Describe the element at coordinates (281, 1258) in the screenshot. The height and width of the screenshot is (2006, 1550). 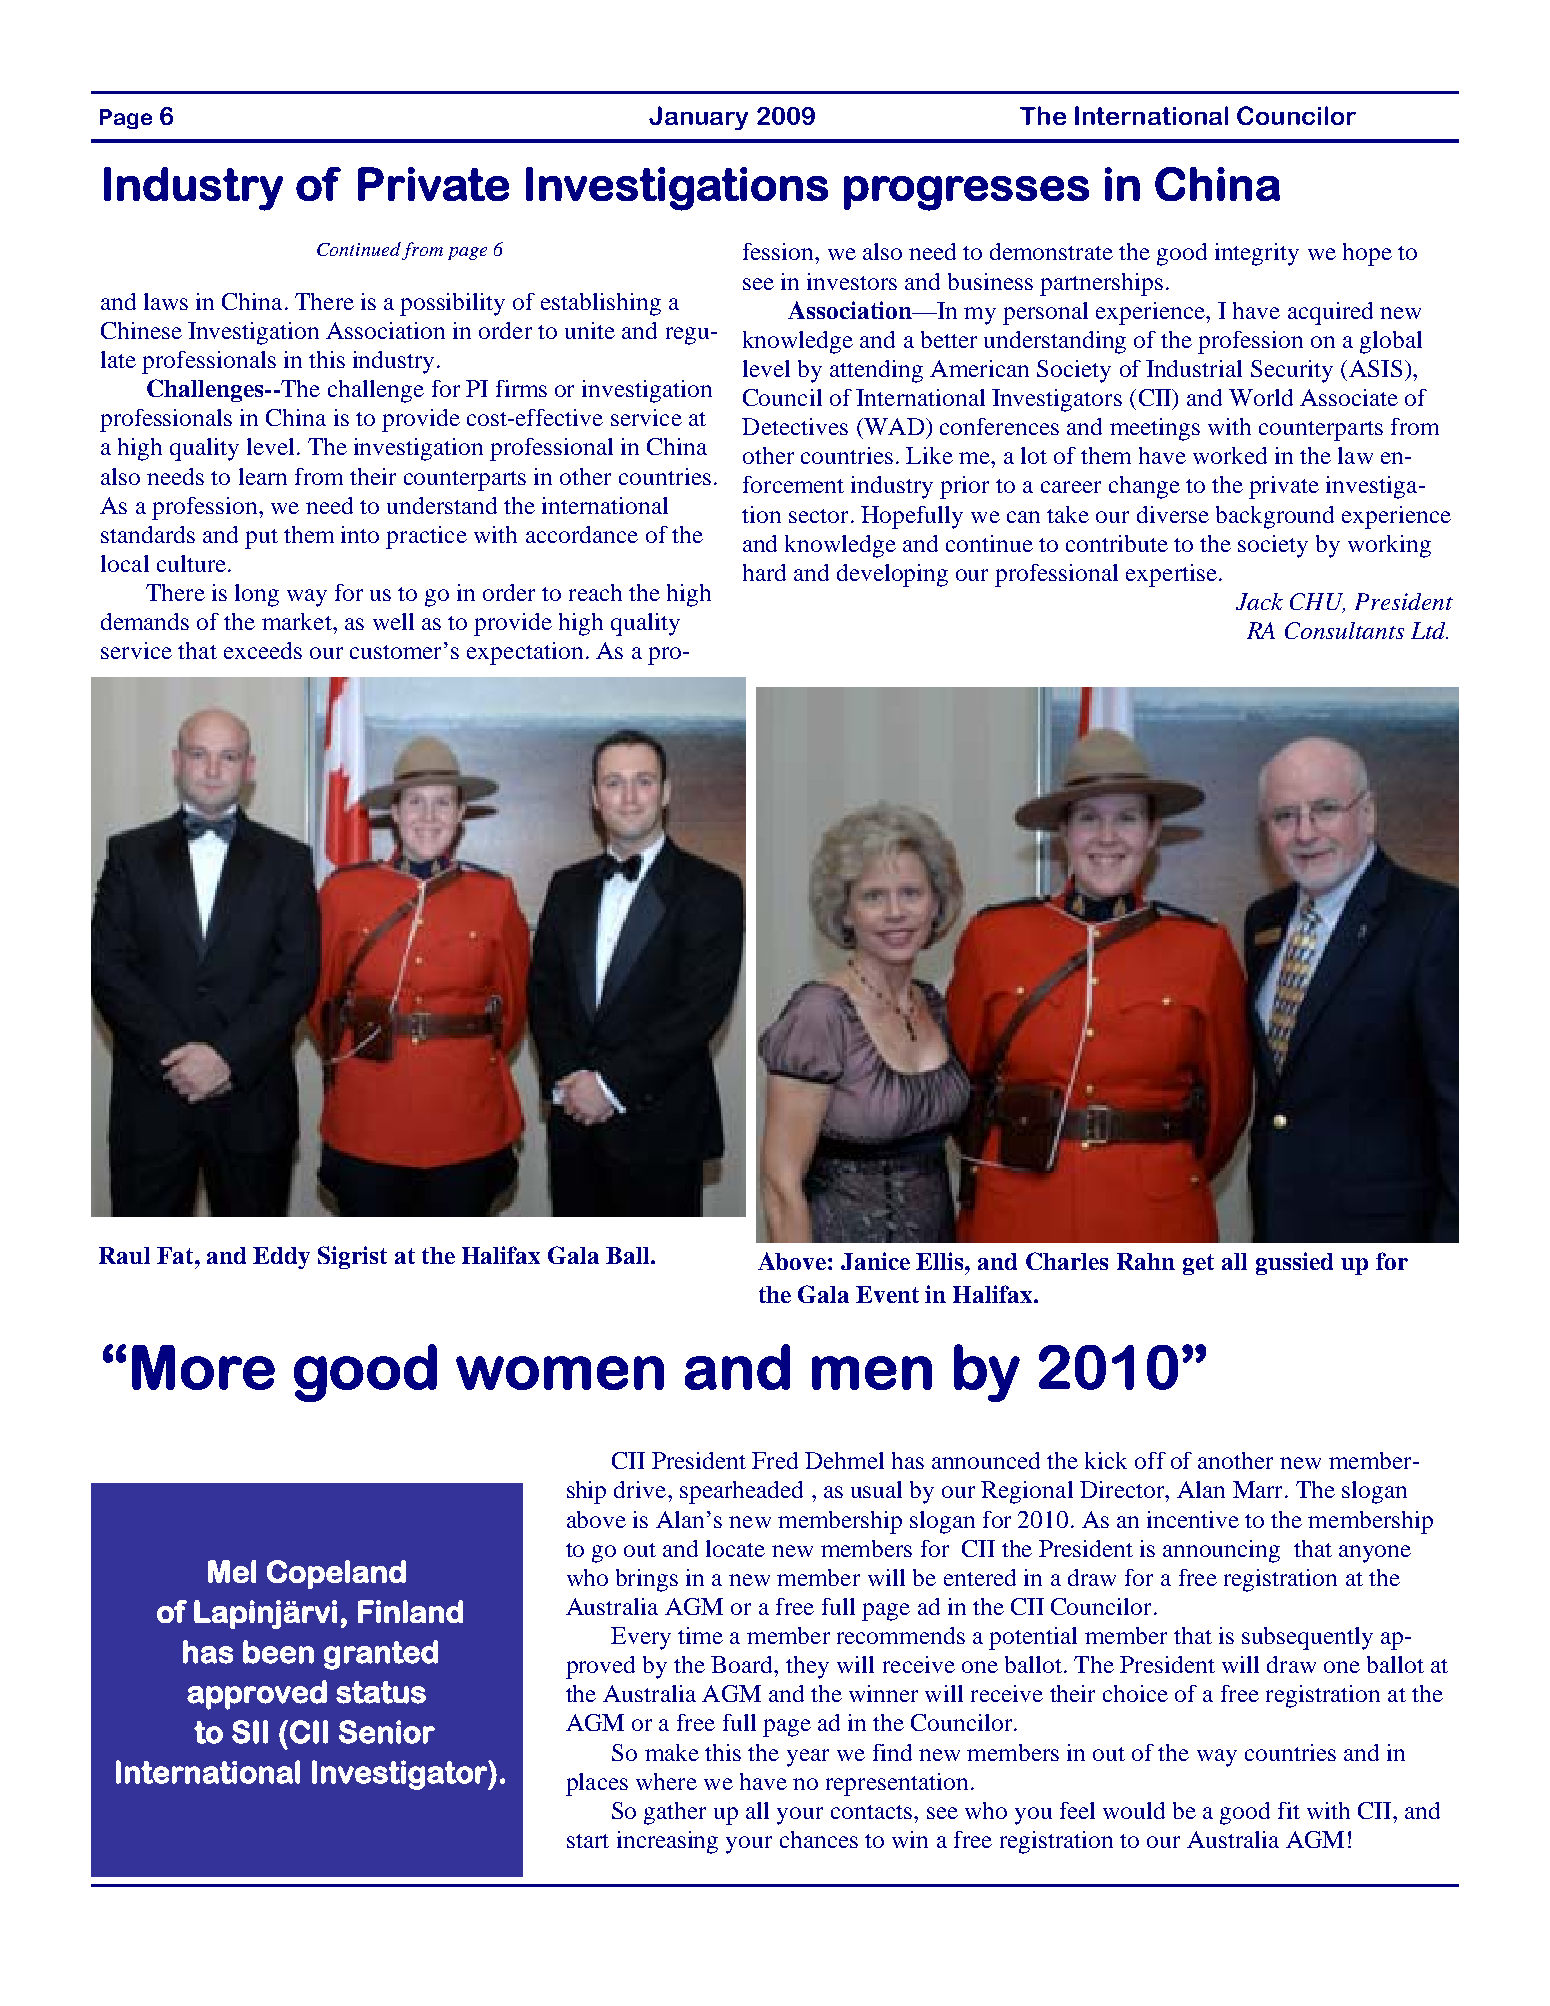
I see `Eddy` at that location.
